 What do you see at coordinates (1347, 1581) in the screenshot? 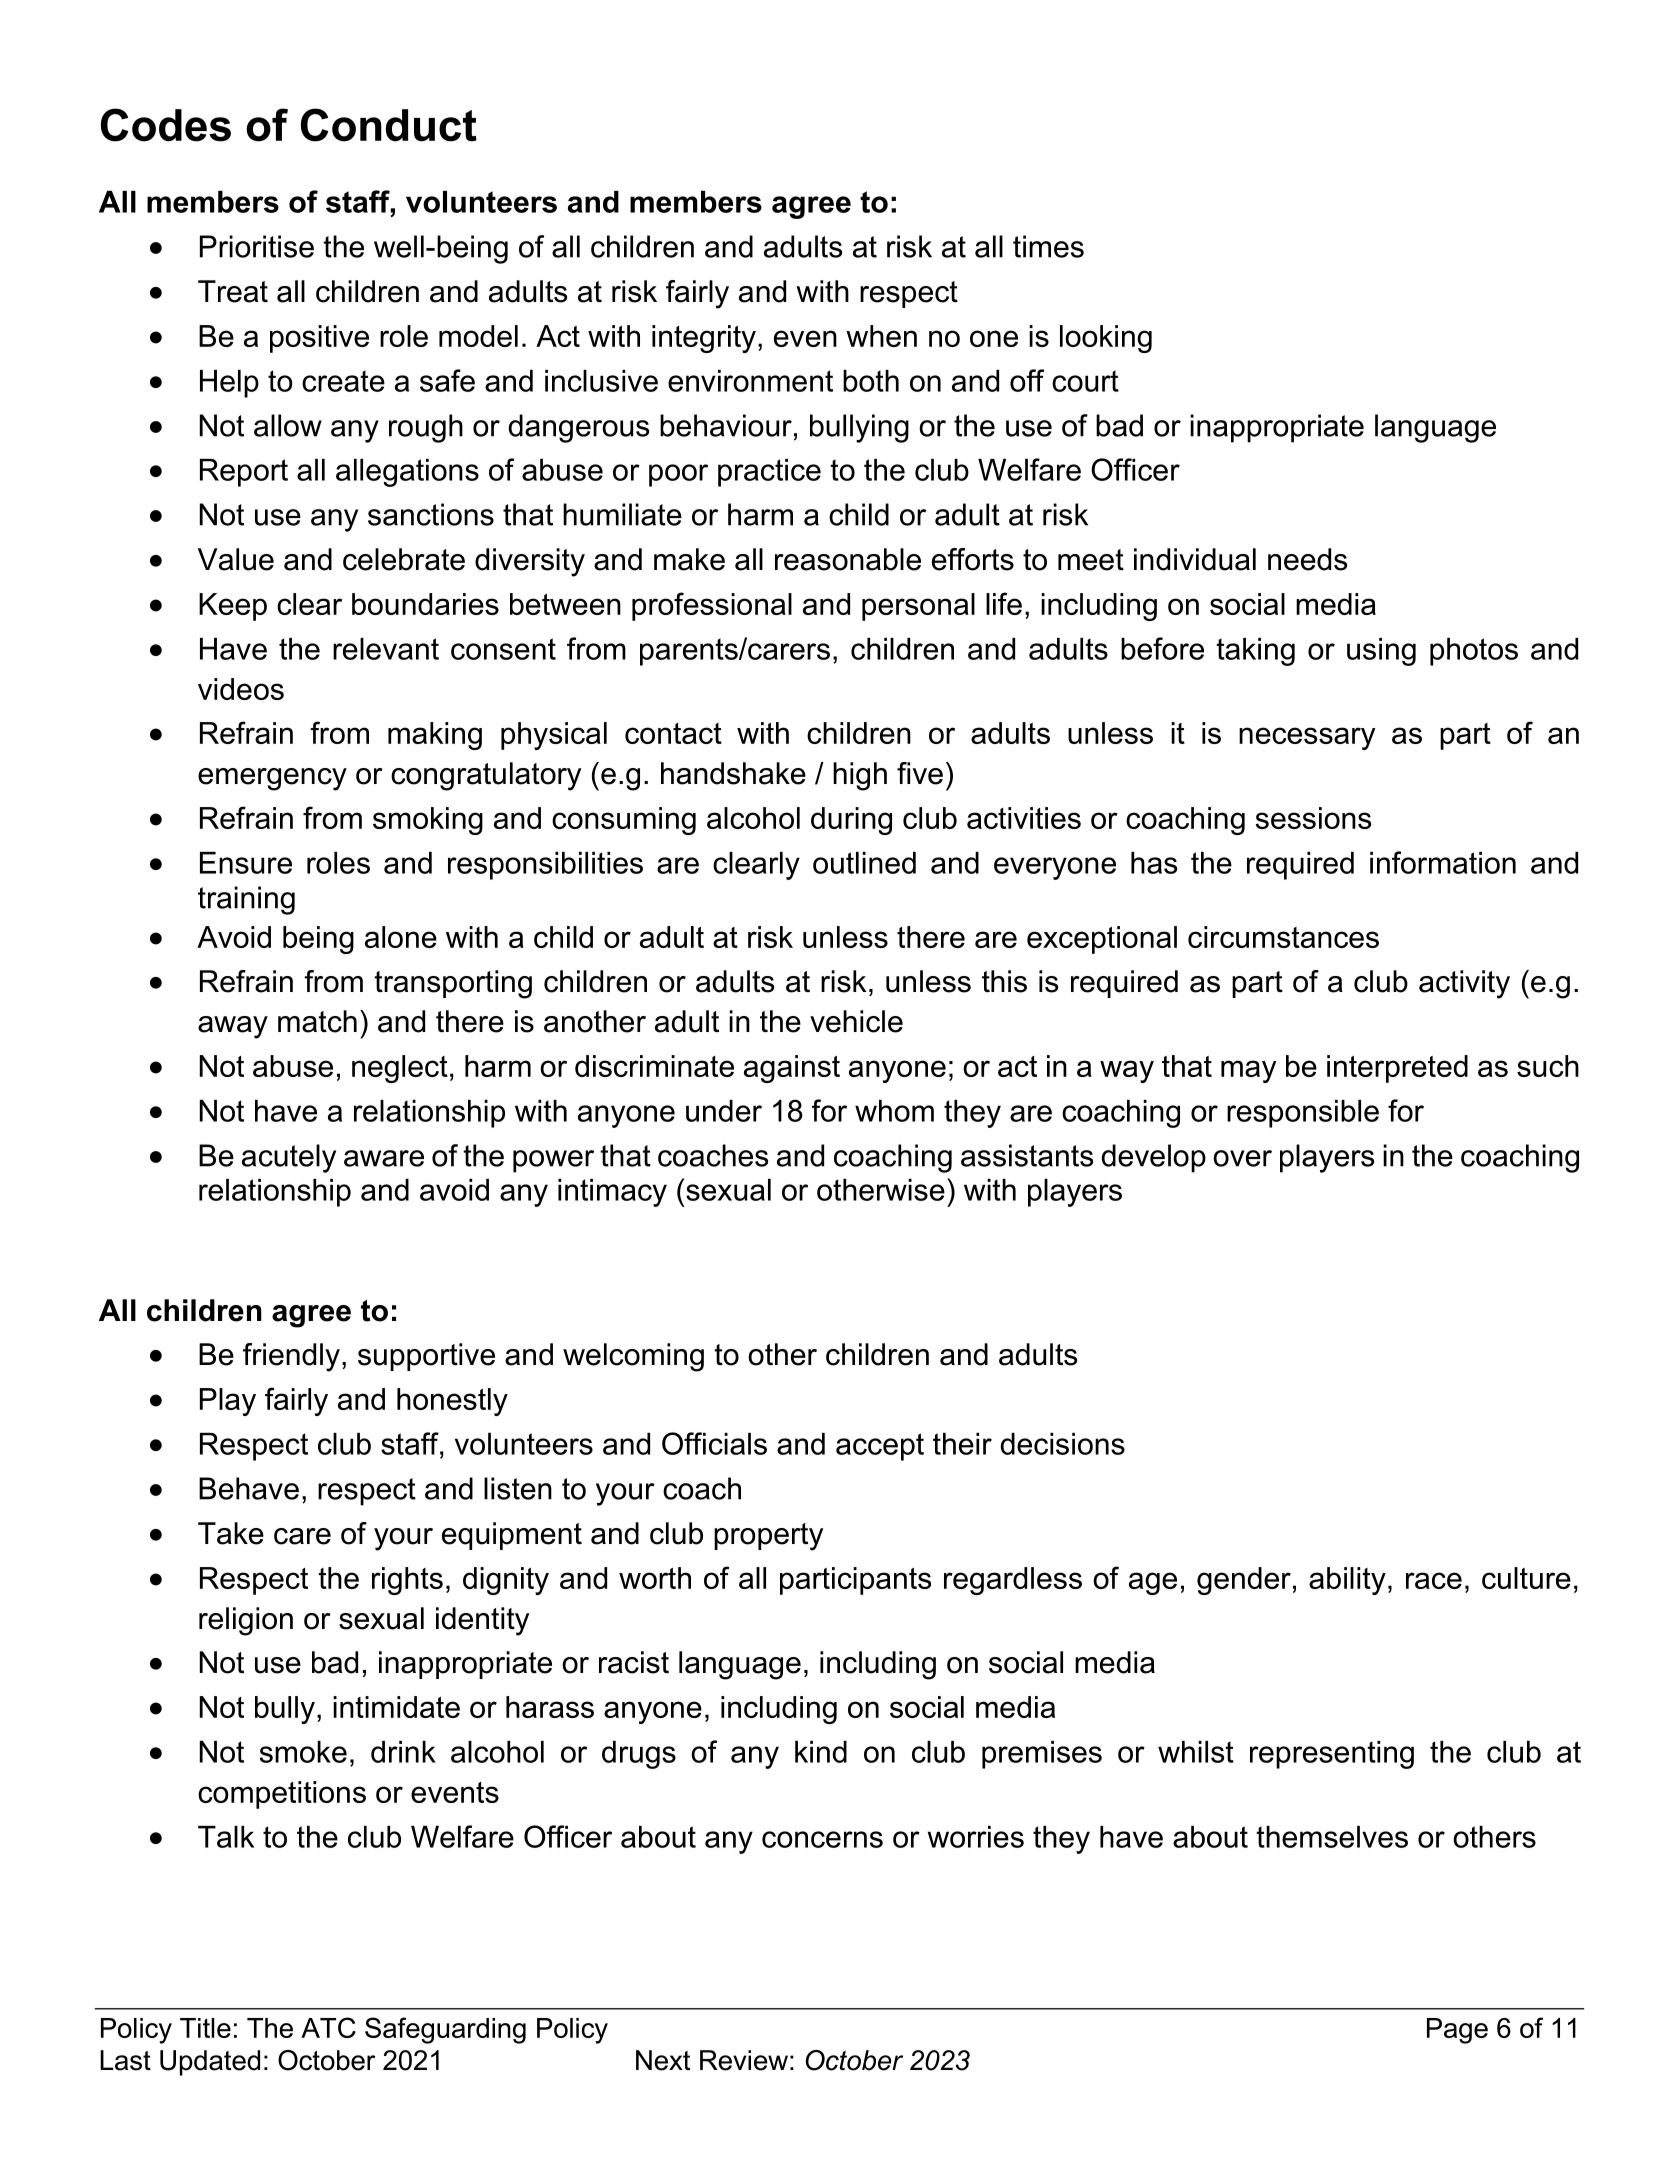
I see `ability` at bounding box center [1347, 1581].
